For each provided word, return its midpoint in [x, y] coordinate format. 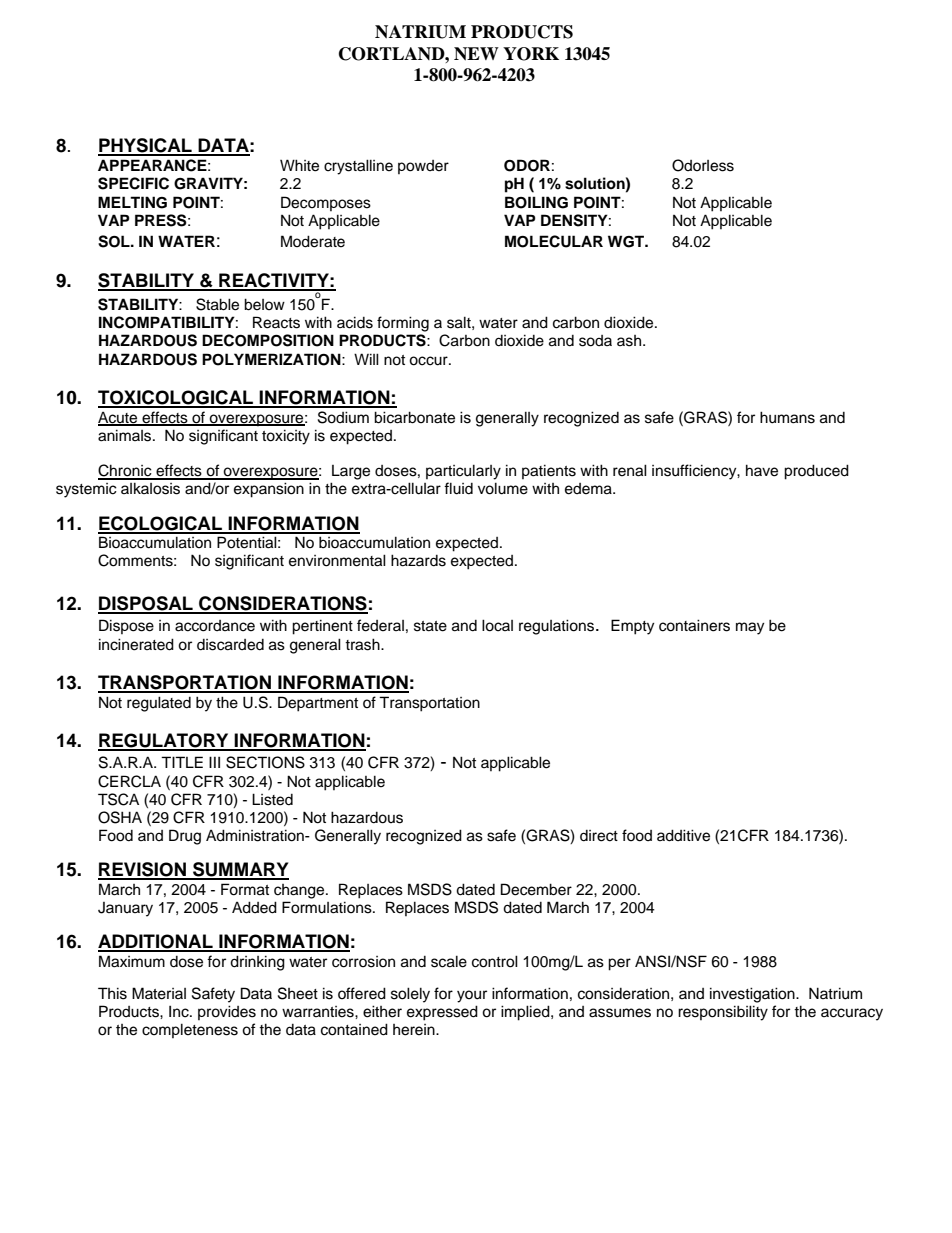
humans [787, 417]
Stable [217, 304]
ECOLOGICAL [161, 524]
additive [683, 835]
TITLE [182, 762]
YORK [531, 54]
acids [355, 322]
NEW [476, 54]
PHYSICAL [146, 146]
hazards [418, 560]
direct [599, 836]
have [762, 470]
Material [159, 993]
